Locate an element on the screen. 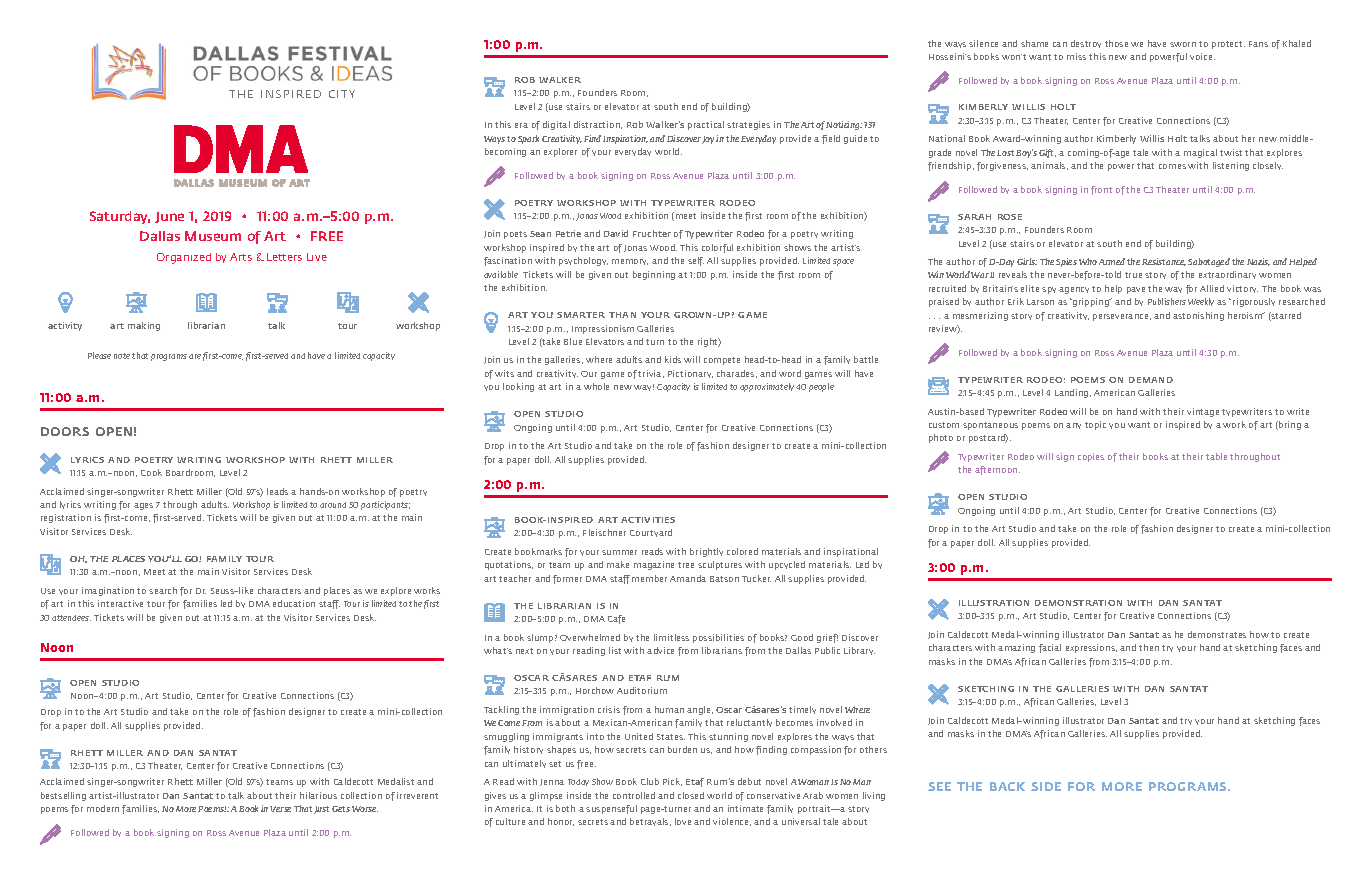 The height and width of the screenshot is (887, 1372). voice is located at coordinates (1202, 56).
